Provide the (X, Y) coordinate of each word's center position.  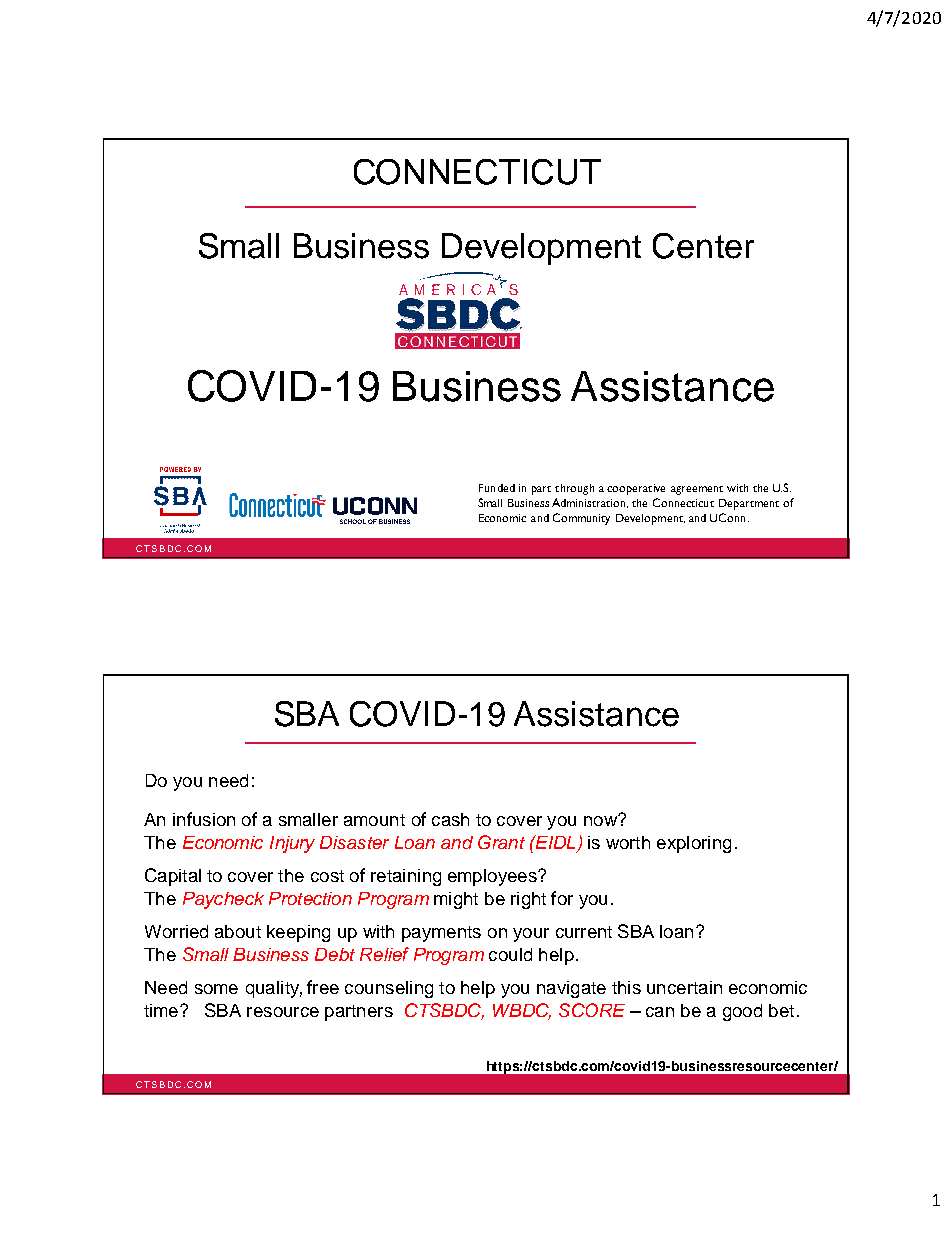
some (216, 989)
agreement (697, 490)
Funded (497, 488)
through (574, 489)
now (601, 820)
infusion (204, 819)
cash (450, 819)
